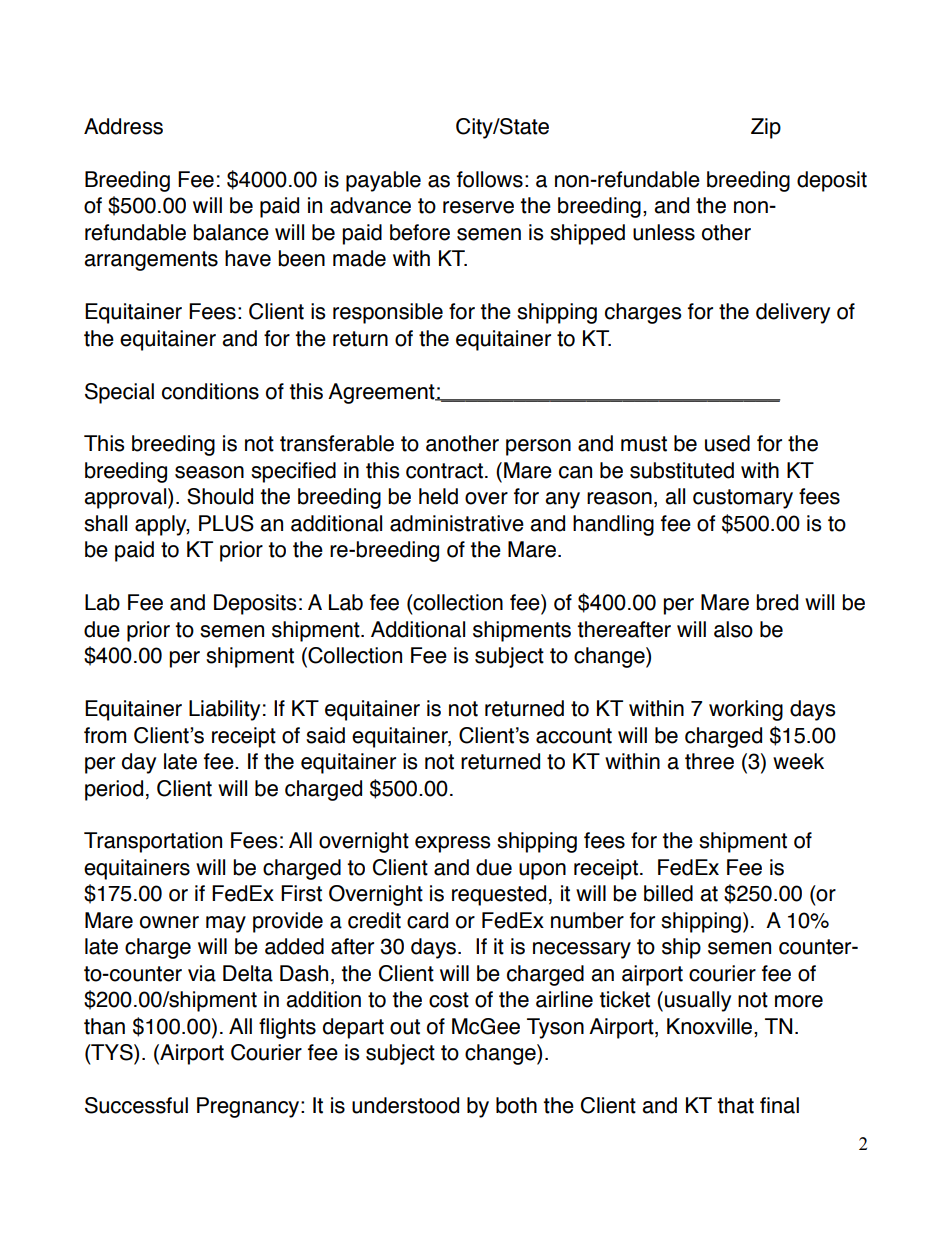 The height and width of the document is (1233, 952). What do you see at coordinates (668, 893) in the document?
I see `billed` at bounding box center [668, 893].
